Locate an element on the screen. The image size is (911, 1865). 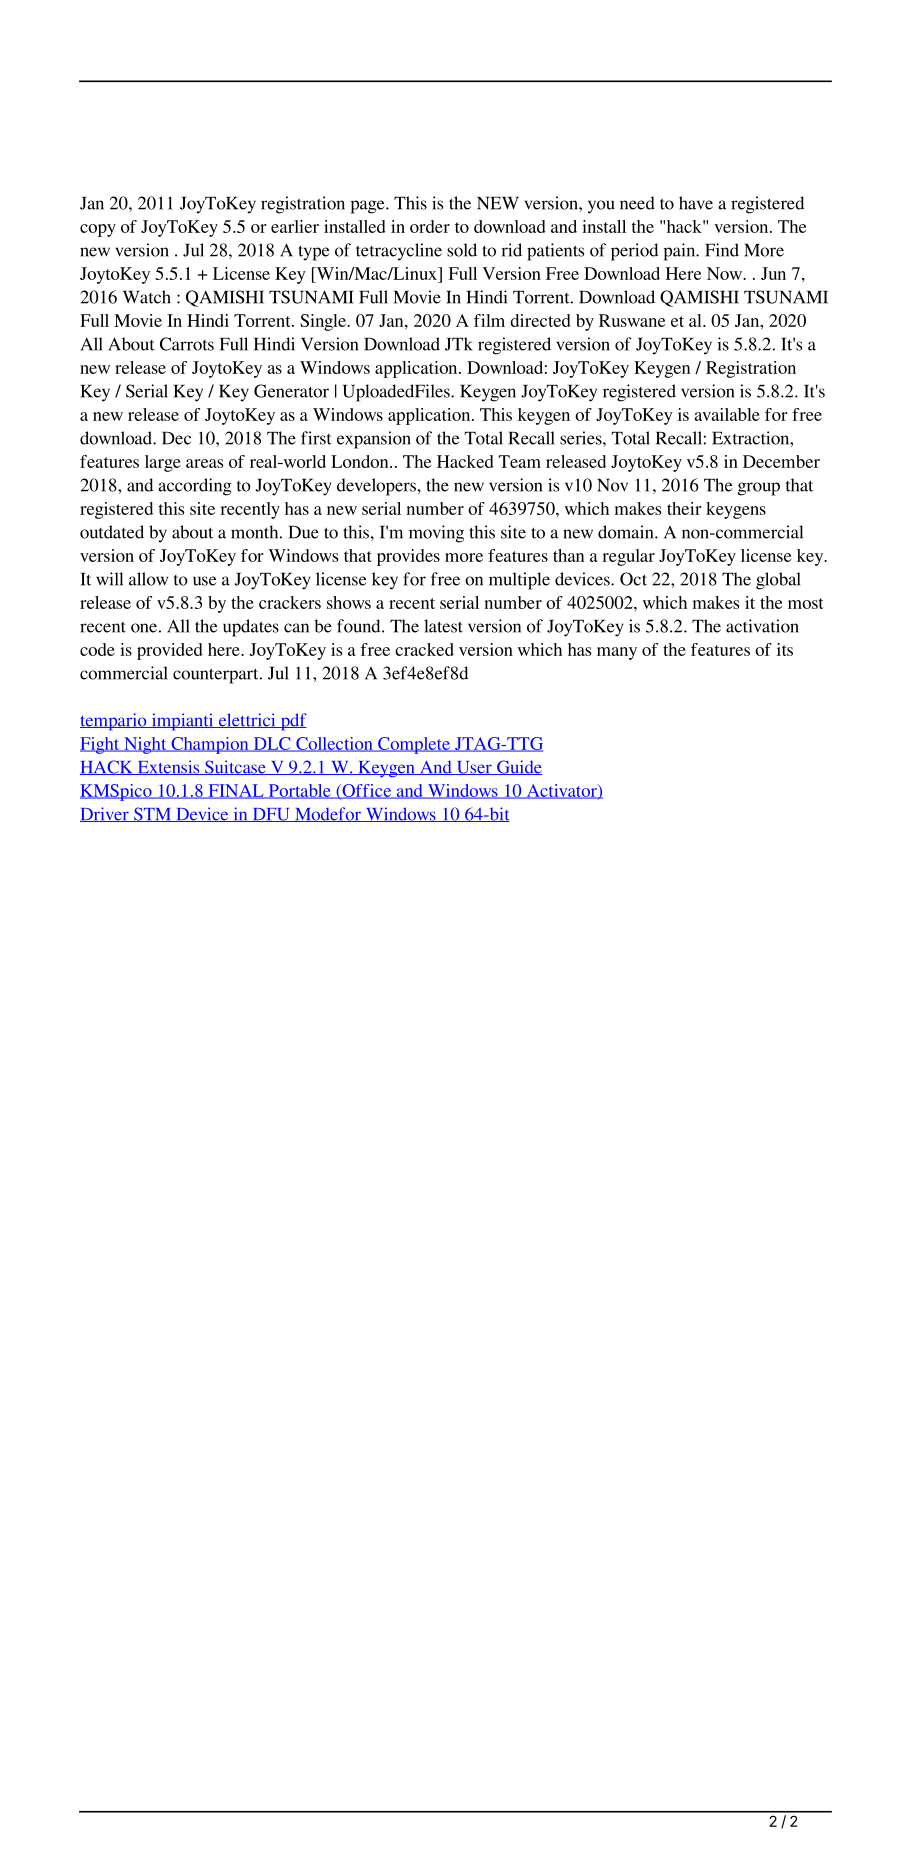
according is located at coordinates (195, 487).
